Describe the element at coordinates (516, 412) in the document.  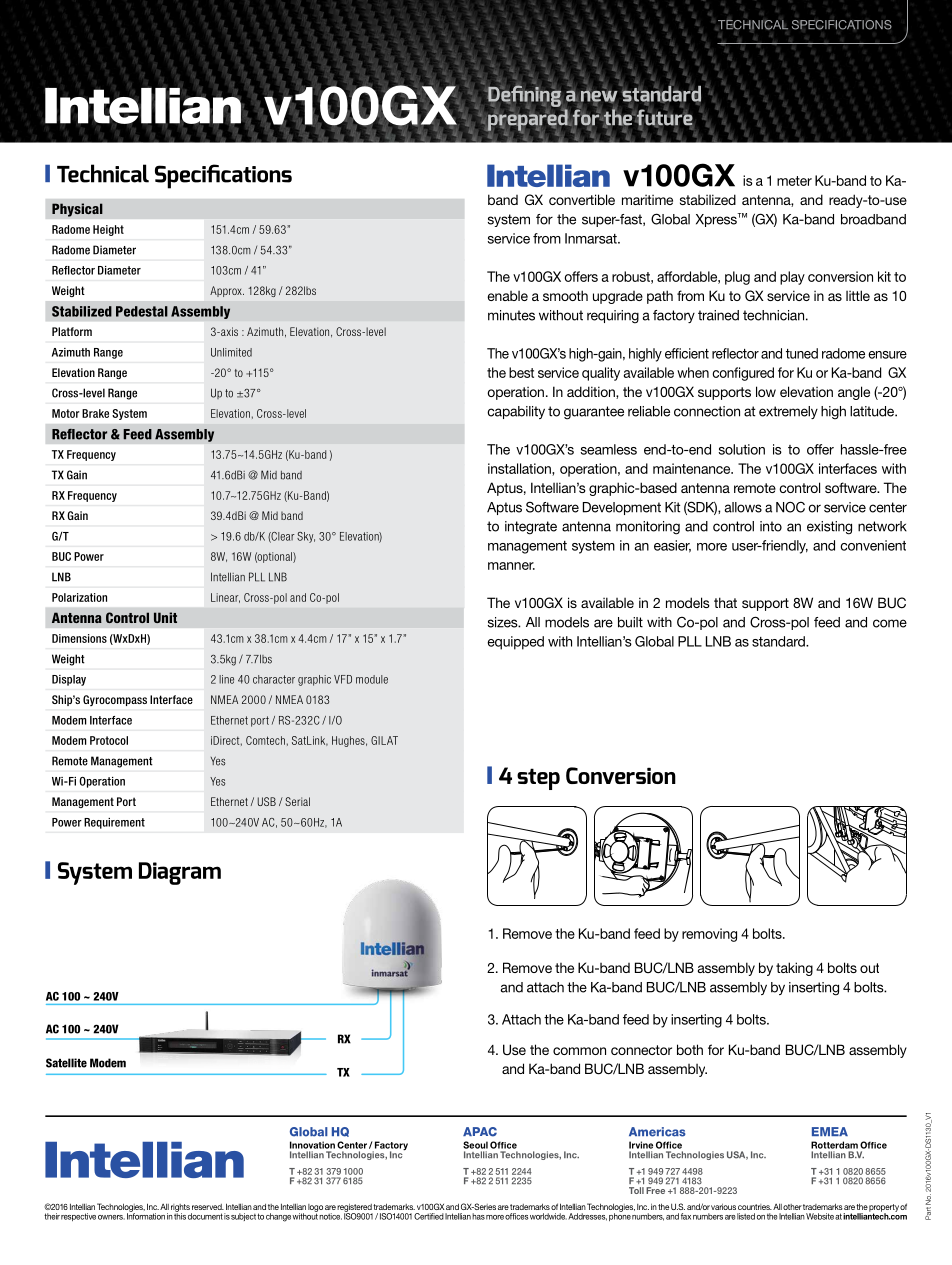
I see `capability` at that location.
